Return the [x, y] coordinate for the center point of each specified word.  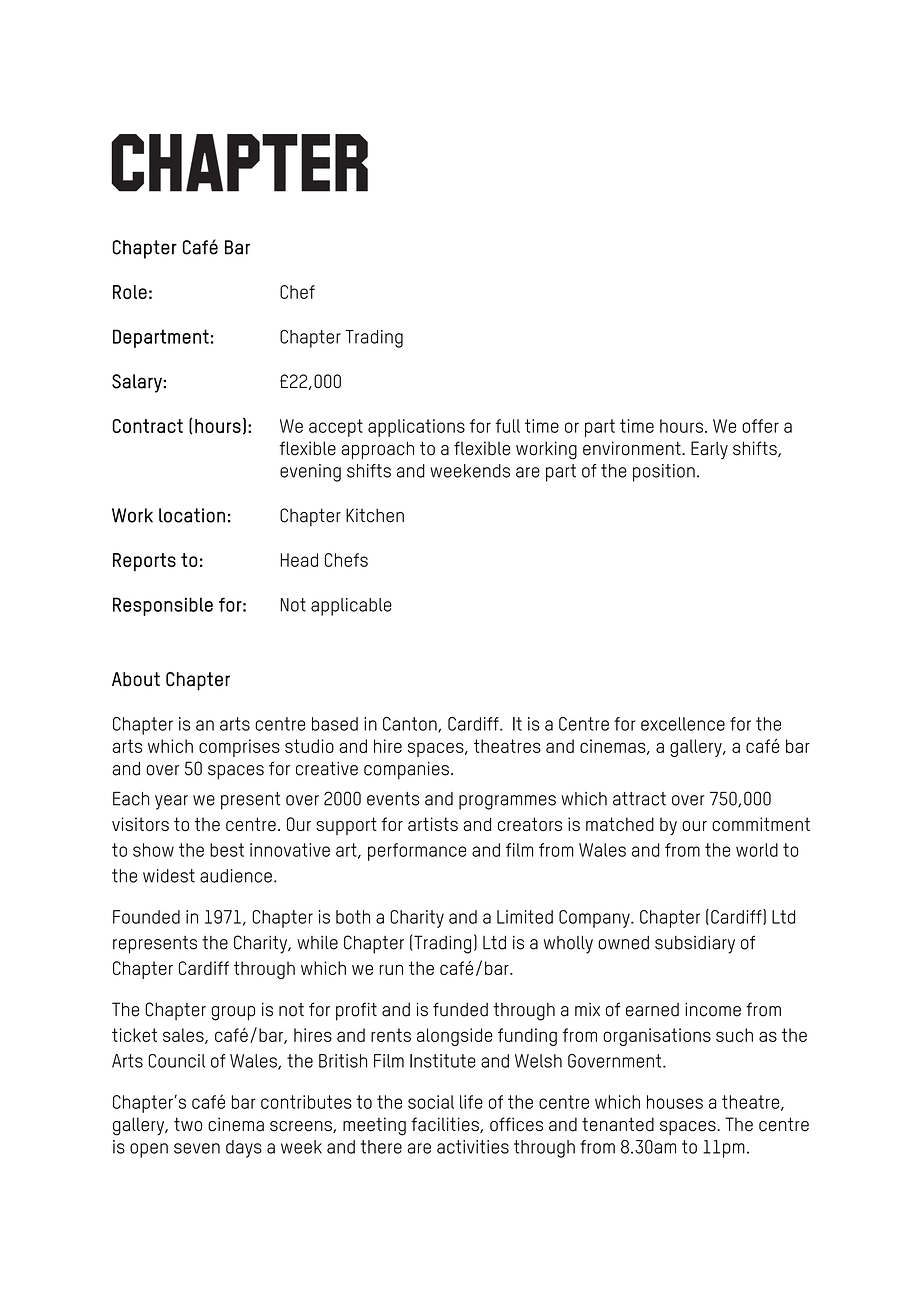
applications [416, 428]
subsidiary [695, 945]
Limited [525, 917]
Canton [411, 725]
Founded [146, 917]
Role [130, 292]
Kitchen [375, 515]
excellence [683, 724]
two [188, 1124]
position [664, 473]
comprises [239, 748]
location [192, 515]
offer [760, 426]
